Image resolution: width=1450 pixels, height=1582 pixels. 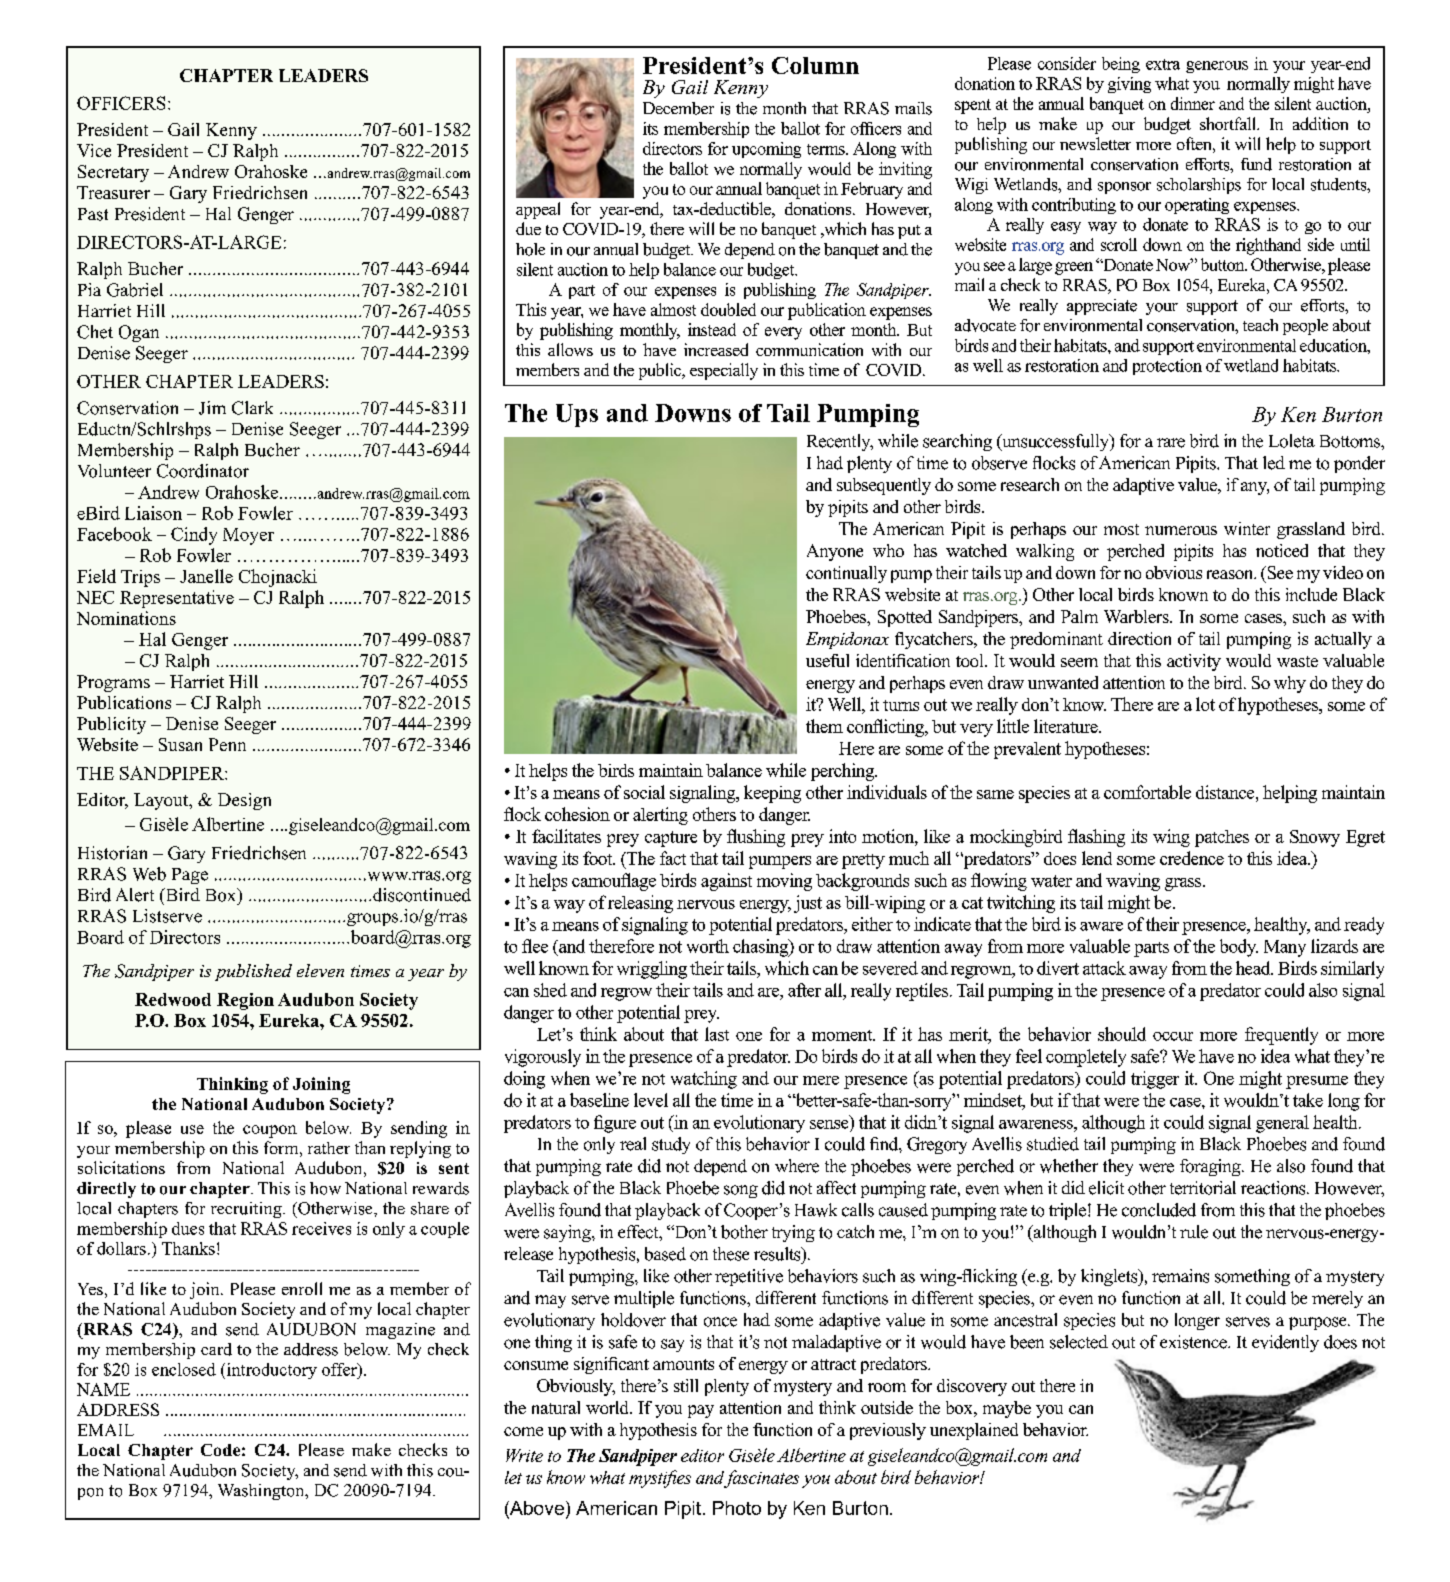 I want to click on Vice, so click(x=94, y=150).
